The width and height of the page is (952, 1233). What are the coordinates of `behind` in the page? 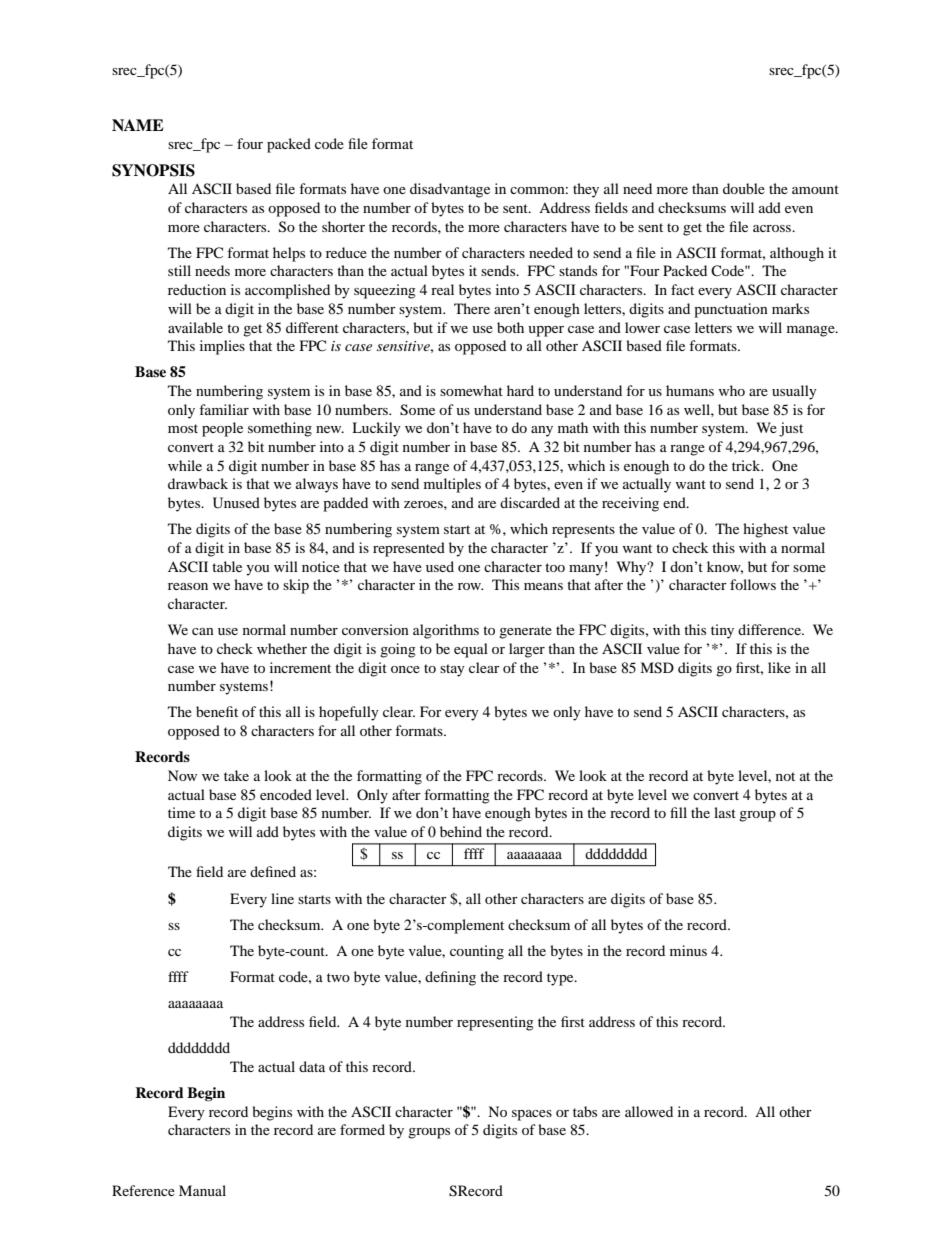 It's located at (461, 831).
